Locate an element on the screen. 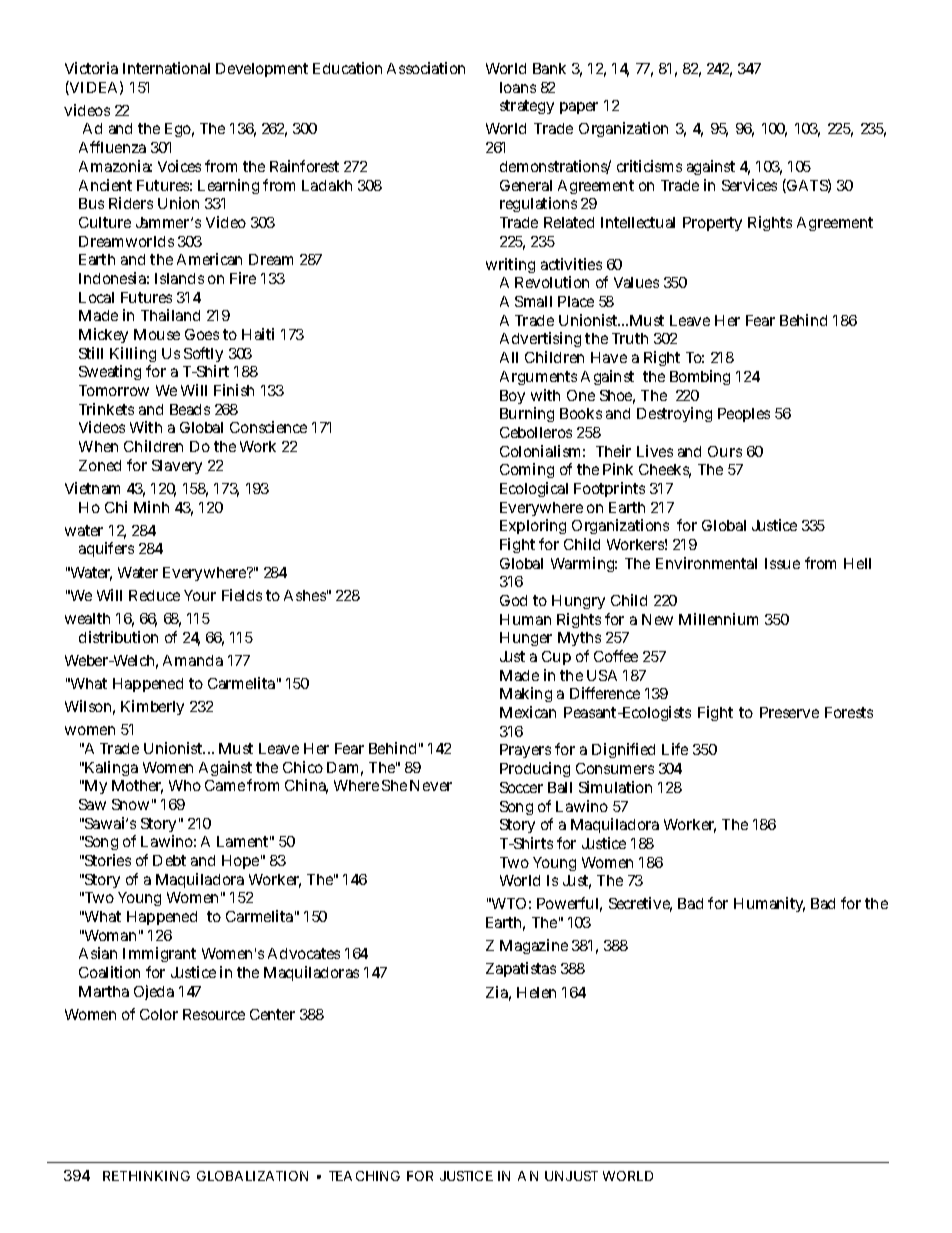 This screenshot has width=952, height=1233. Ego is located at coordinates (179, 130).
